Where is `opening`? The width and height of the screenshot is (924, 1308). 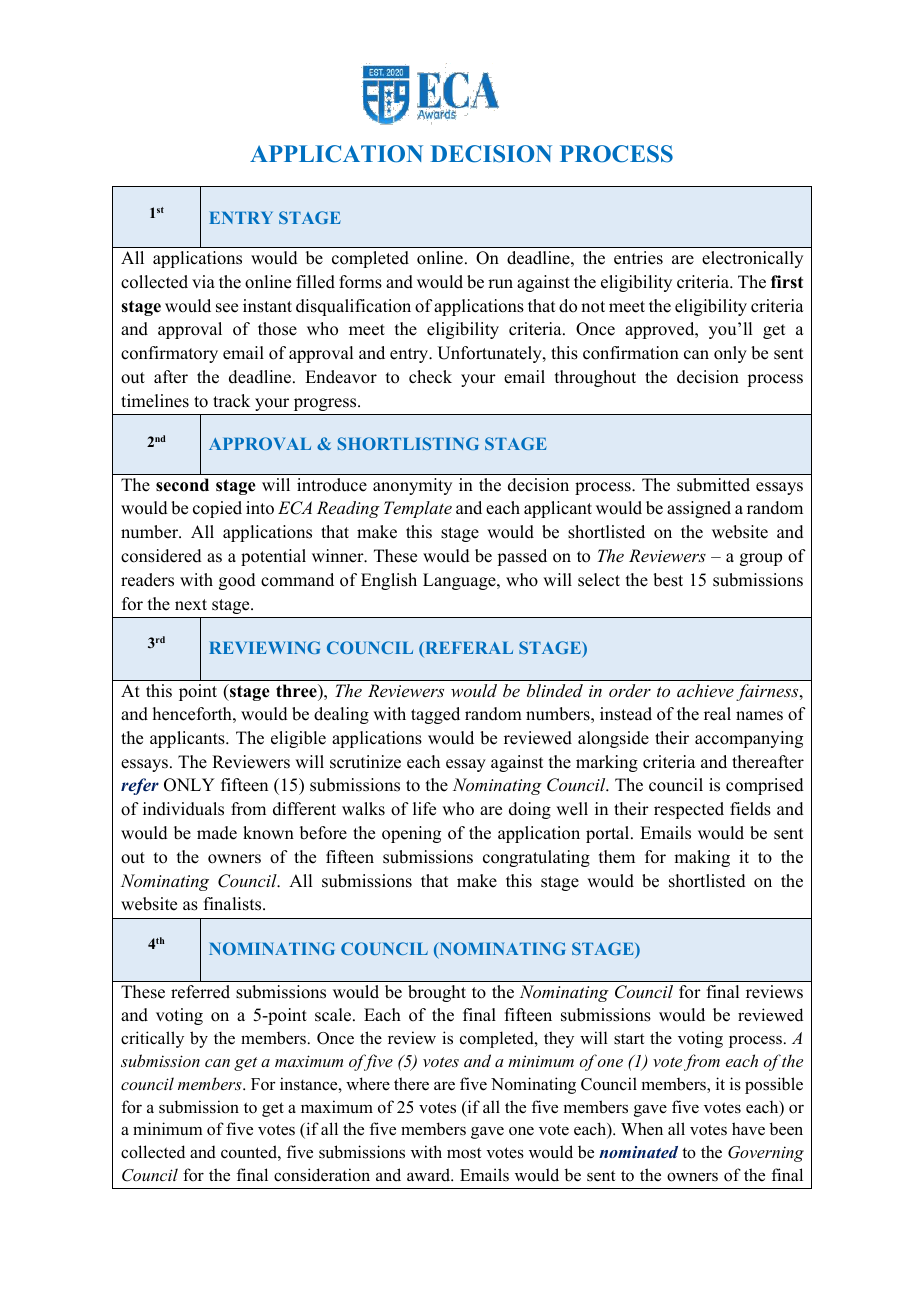
opening is located at coordinates (411, 834).
